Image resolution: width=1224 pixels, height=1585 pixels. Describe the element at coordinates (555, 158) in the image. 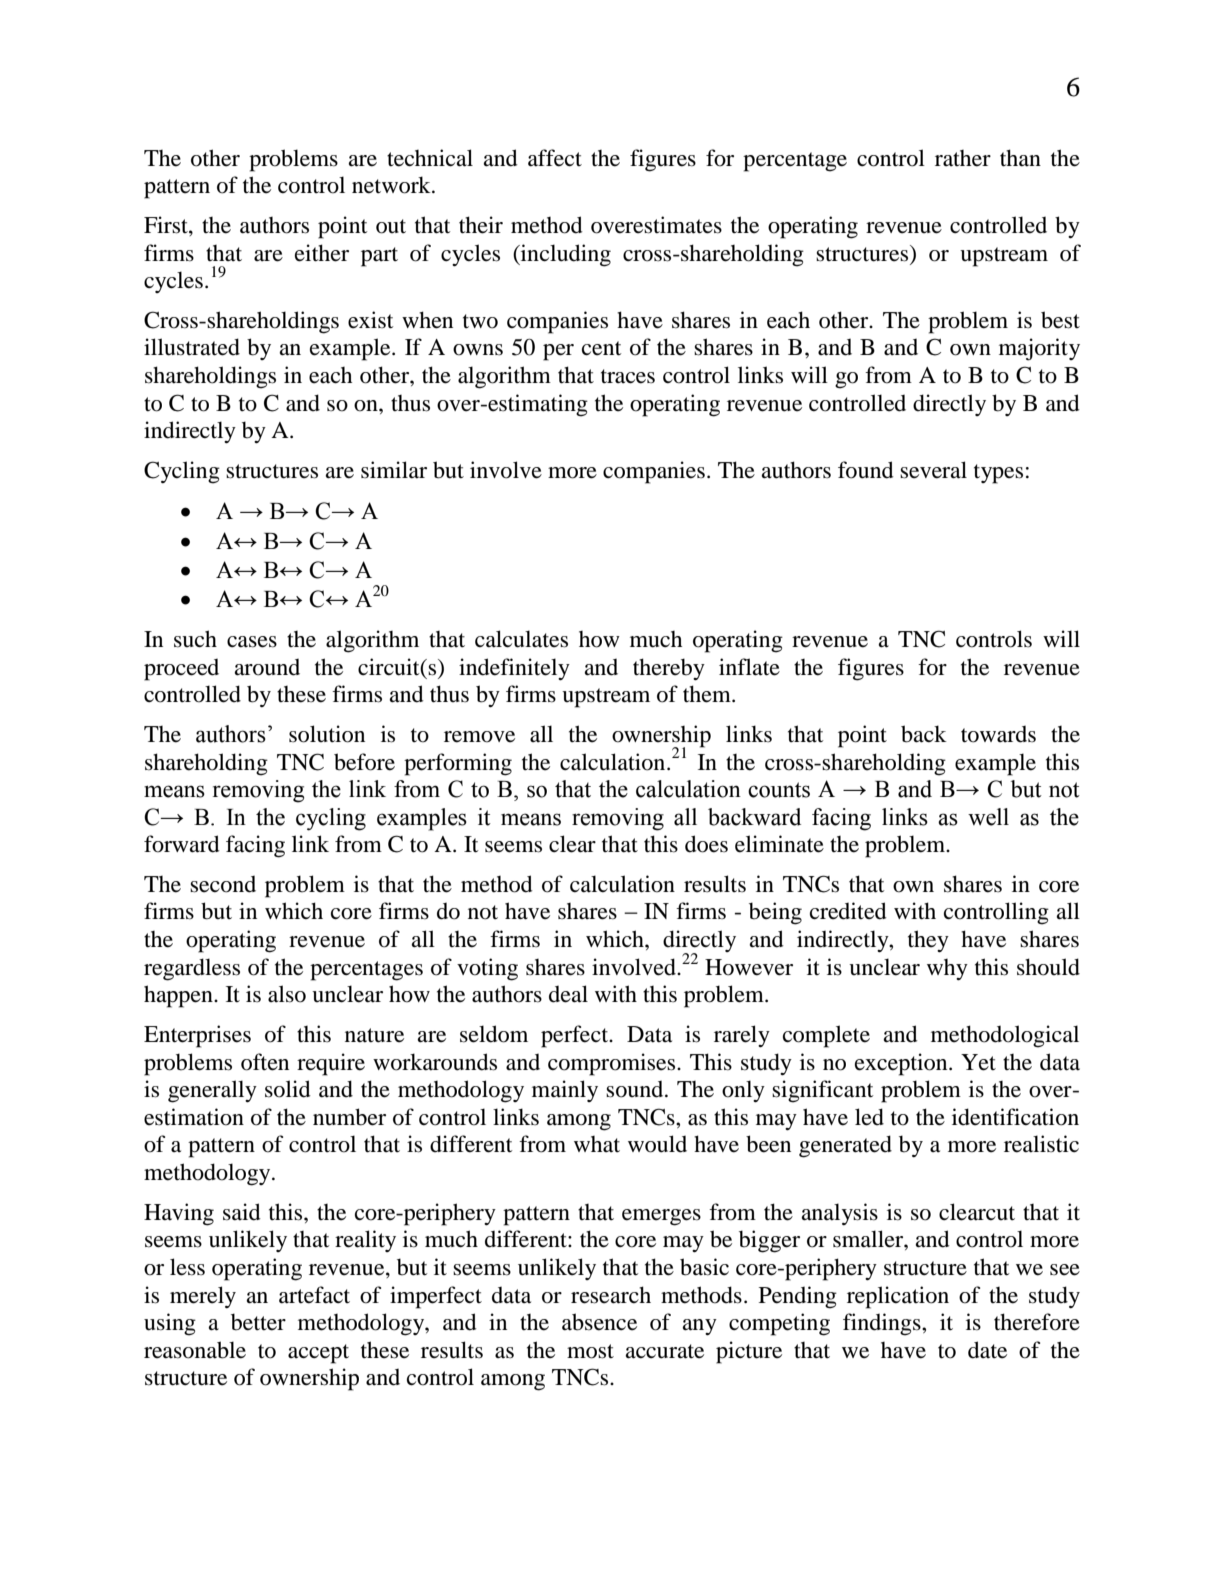

I see `affect` at that location.
